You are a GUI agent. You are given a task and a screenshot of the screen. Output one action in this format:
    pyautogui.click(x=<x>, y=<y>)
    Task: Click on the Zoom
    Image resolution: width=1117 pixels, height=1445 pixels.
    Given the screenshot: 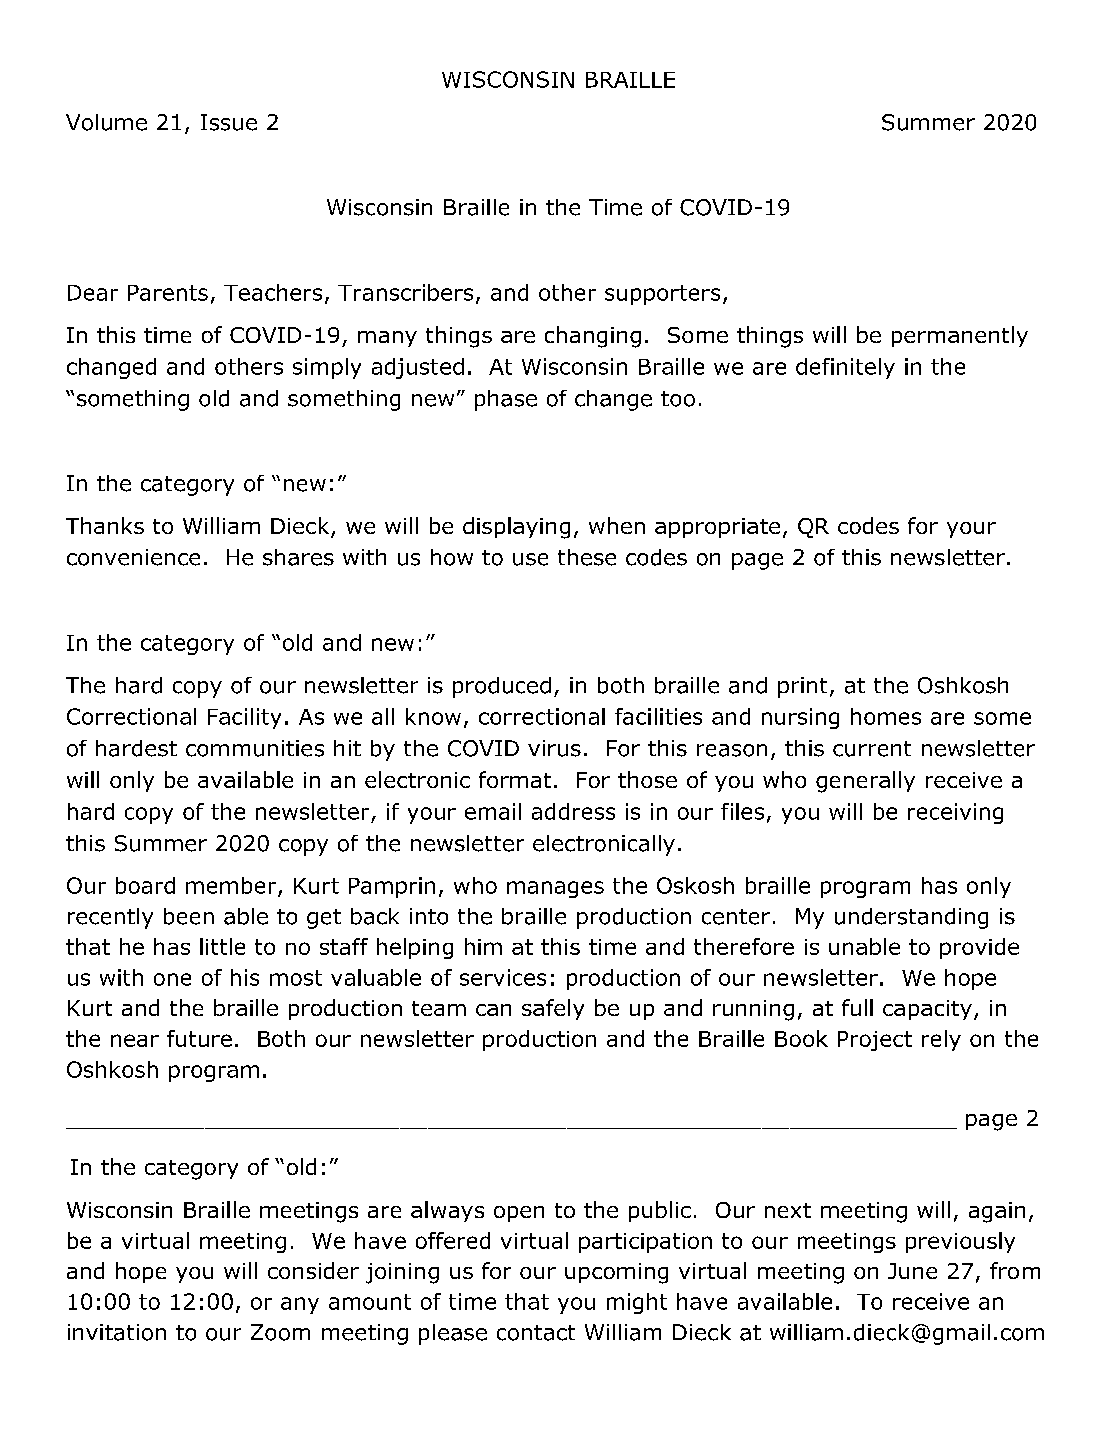 What is the action you would take?
    pyautogui.click(x=280, y=1332)
